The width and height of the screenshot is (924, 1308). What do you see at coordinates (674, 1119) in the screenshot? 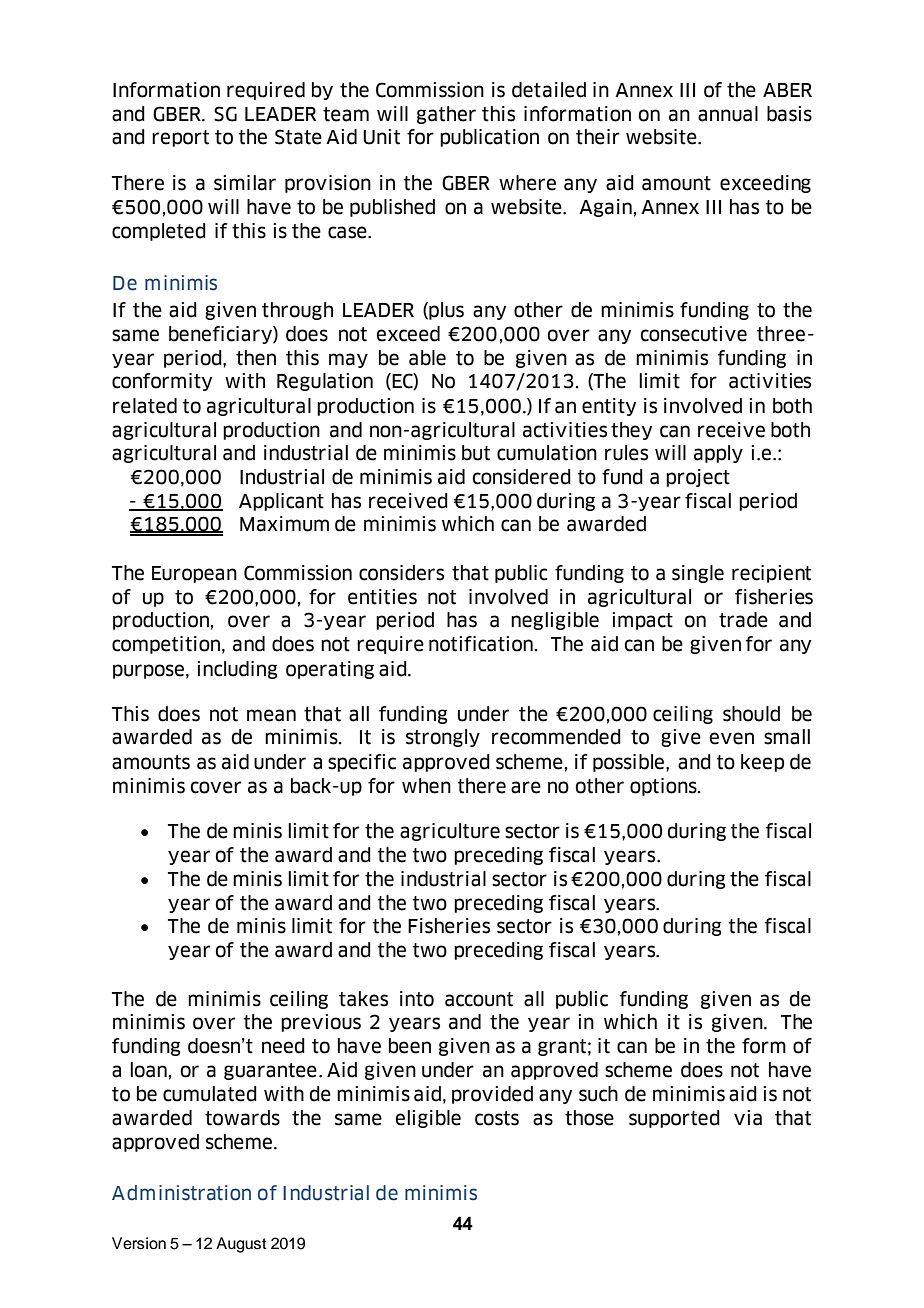
I see `supported` at bounding box center [674, 1119].
